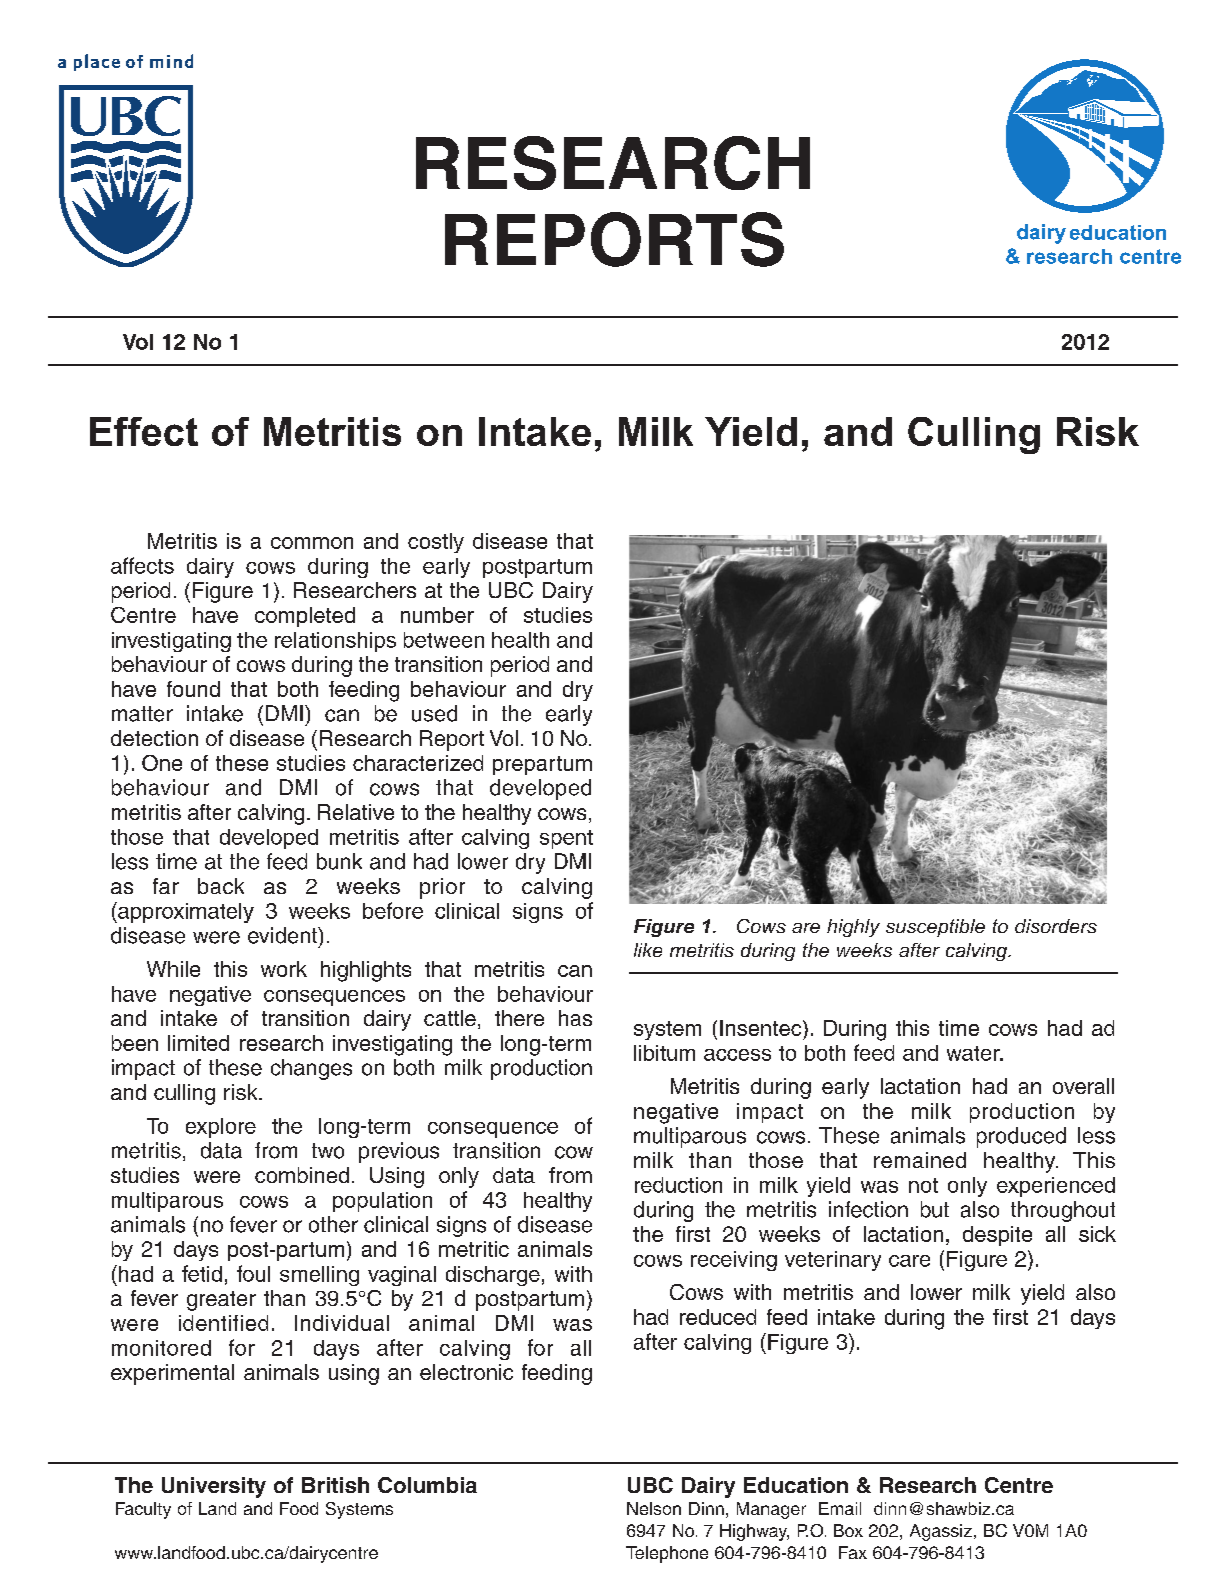  Describe the element at coordinates (997, 1236) in the image. I see `despite` at that location.
